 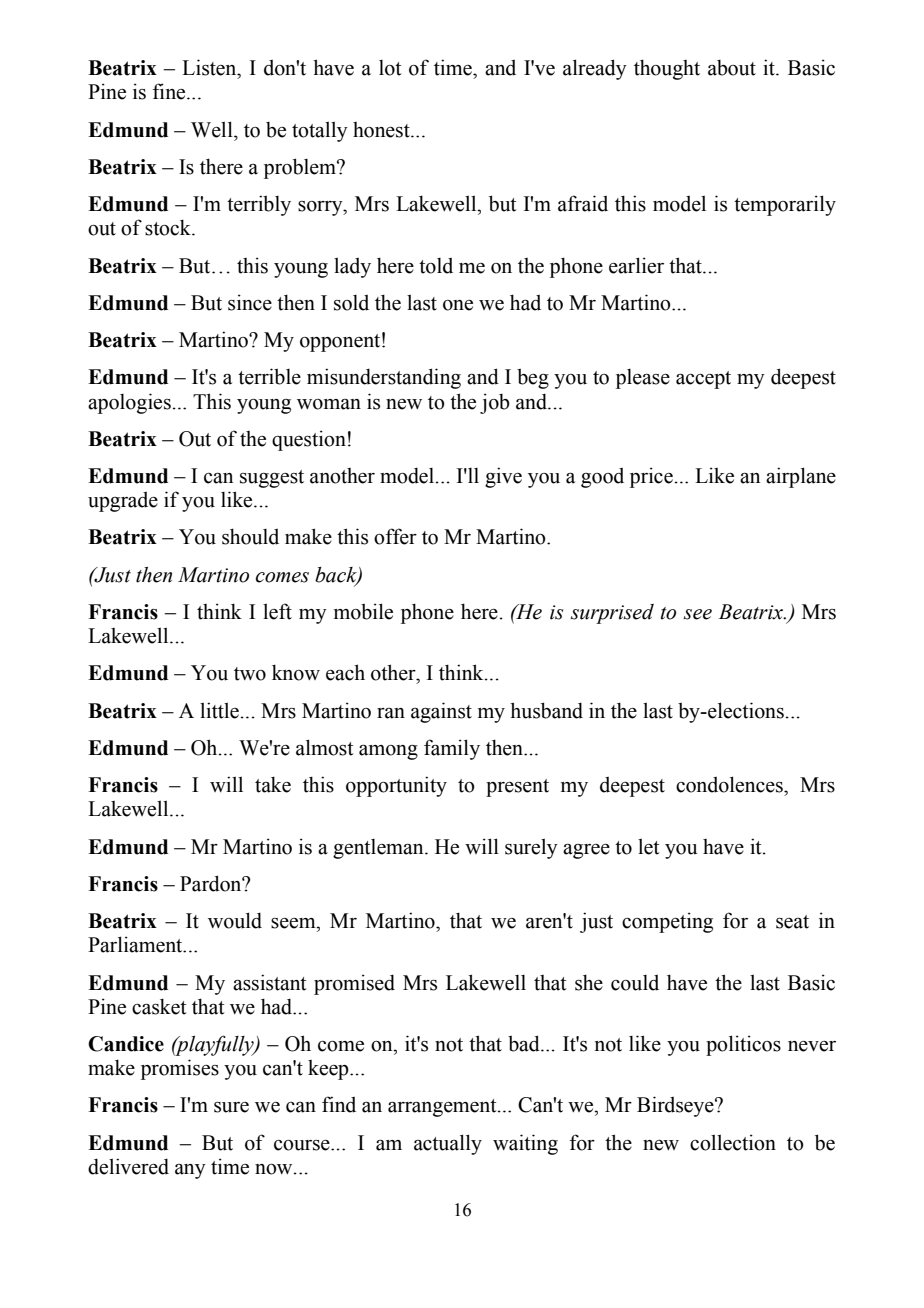 I want to click on lot, so click(x=390, y=68).
